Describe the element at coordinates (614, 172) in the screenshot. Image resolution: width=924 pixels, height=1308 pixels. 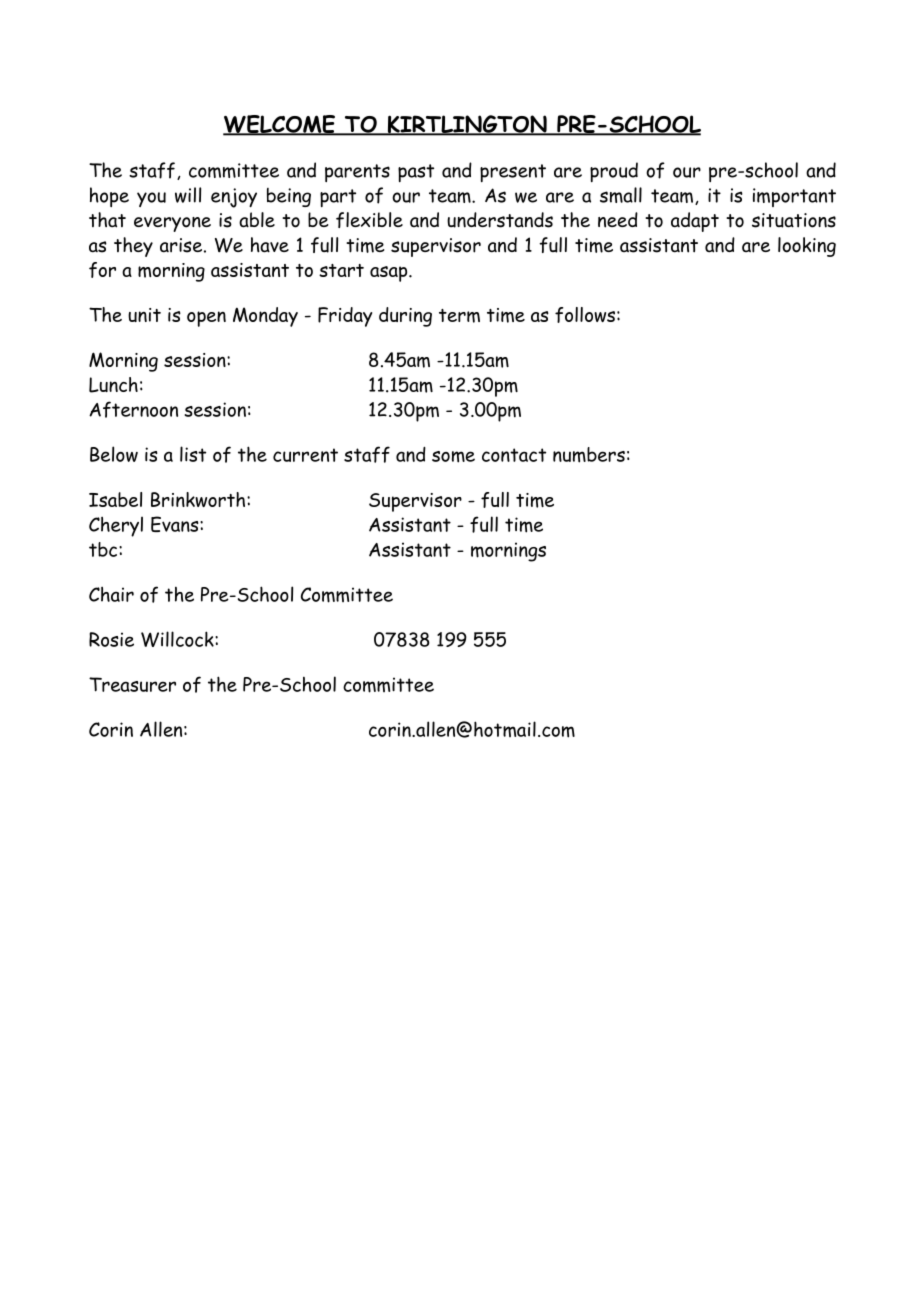
I see `proud` at that location.
